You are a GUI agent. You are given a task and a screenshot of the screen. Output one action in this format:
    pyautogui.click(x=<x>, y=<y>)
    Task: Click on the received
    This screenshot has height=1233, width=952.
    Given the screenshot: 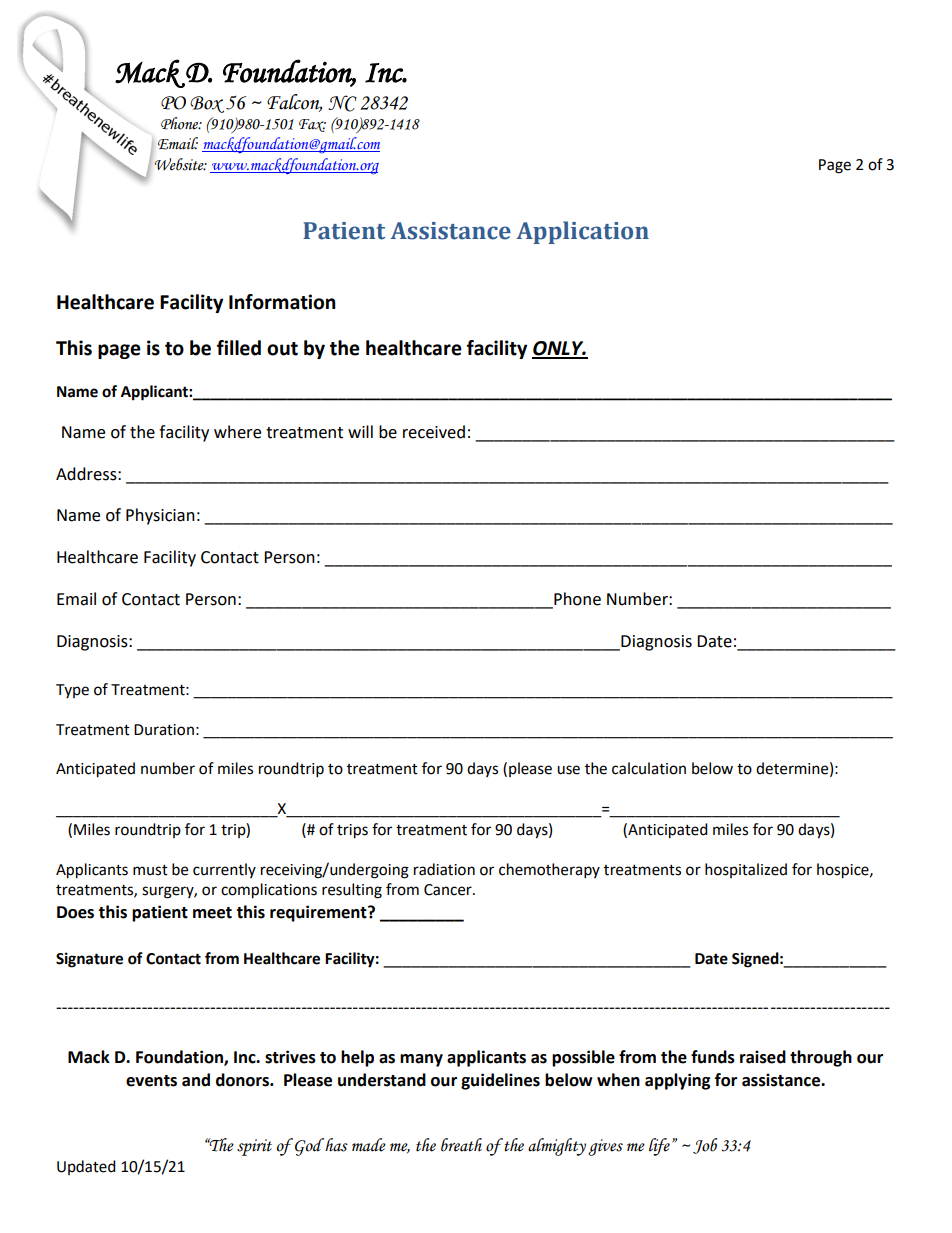 What is the action you would take?
    pyautogui.click(x=434, y=432)
